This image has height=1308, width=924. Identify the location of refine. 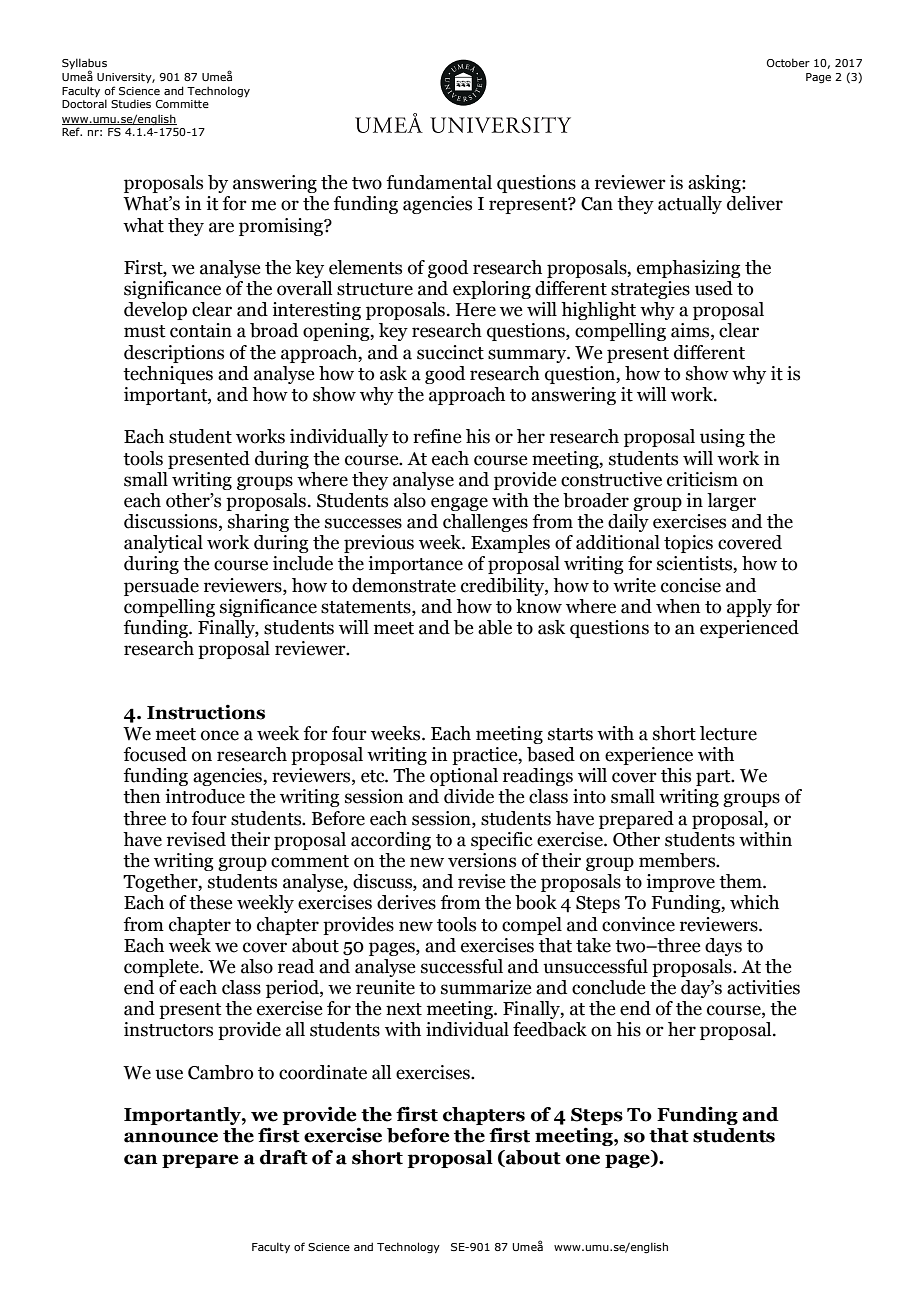
(437, 436).
